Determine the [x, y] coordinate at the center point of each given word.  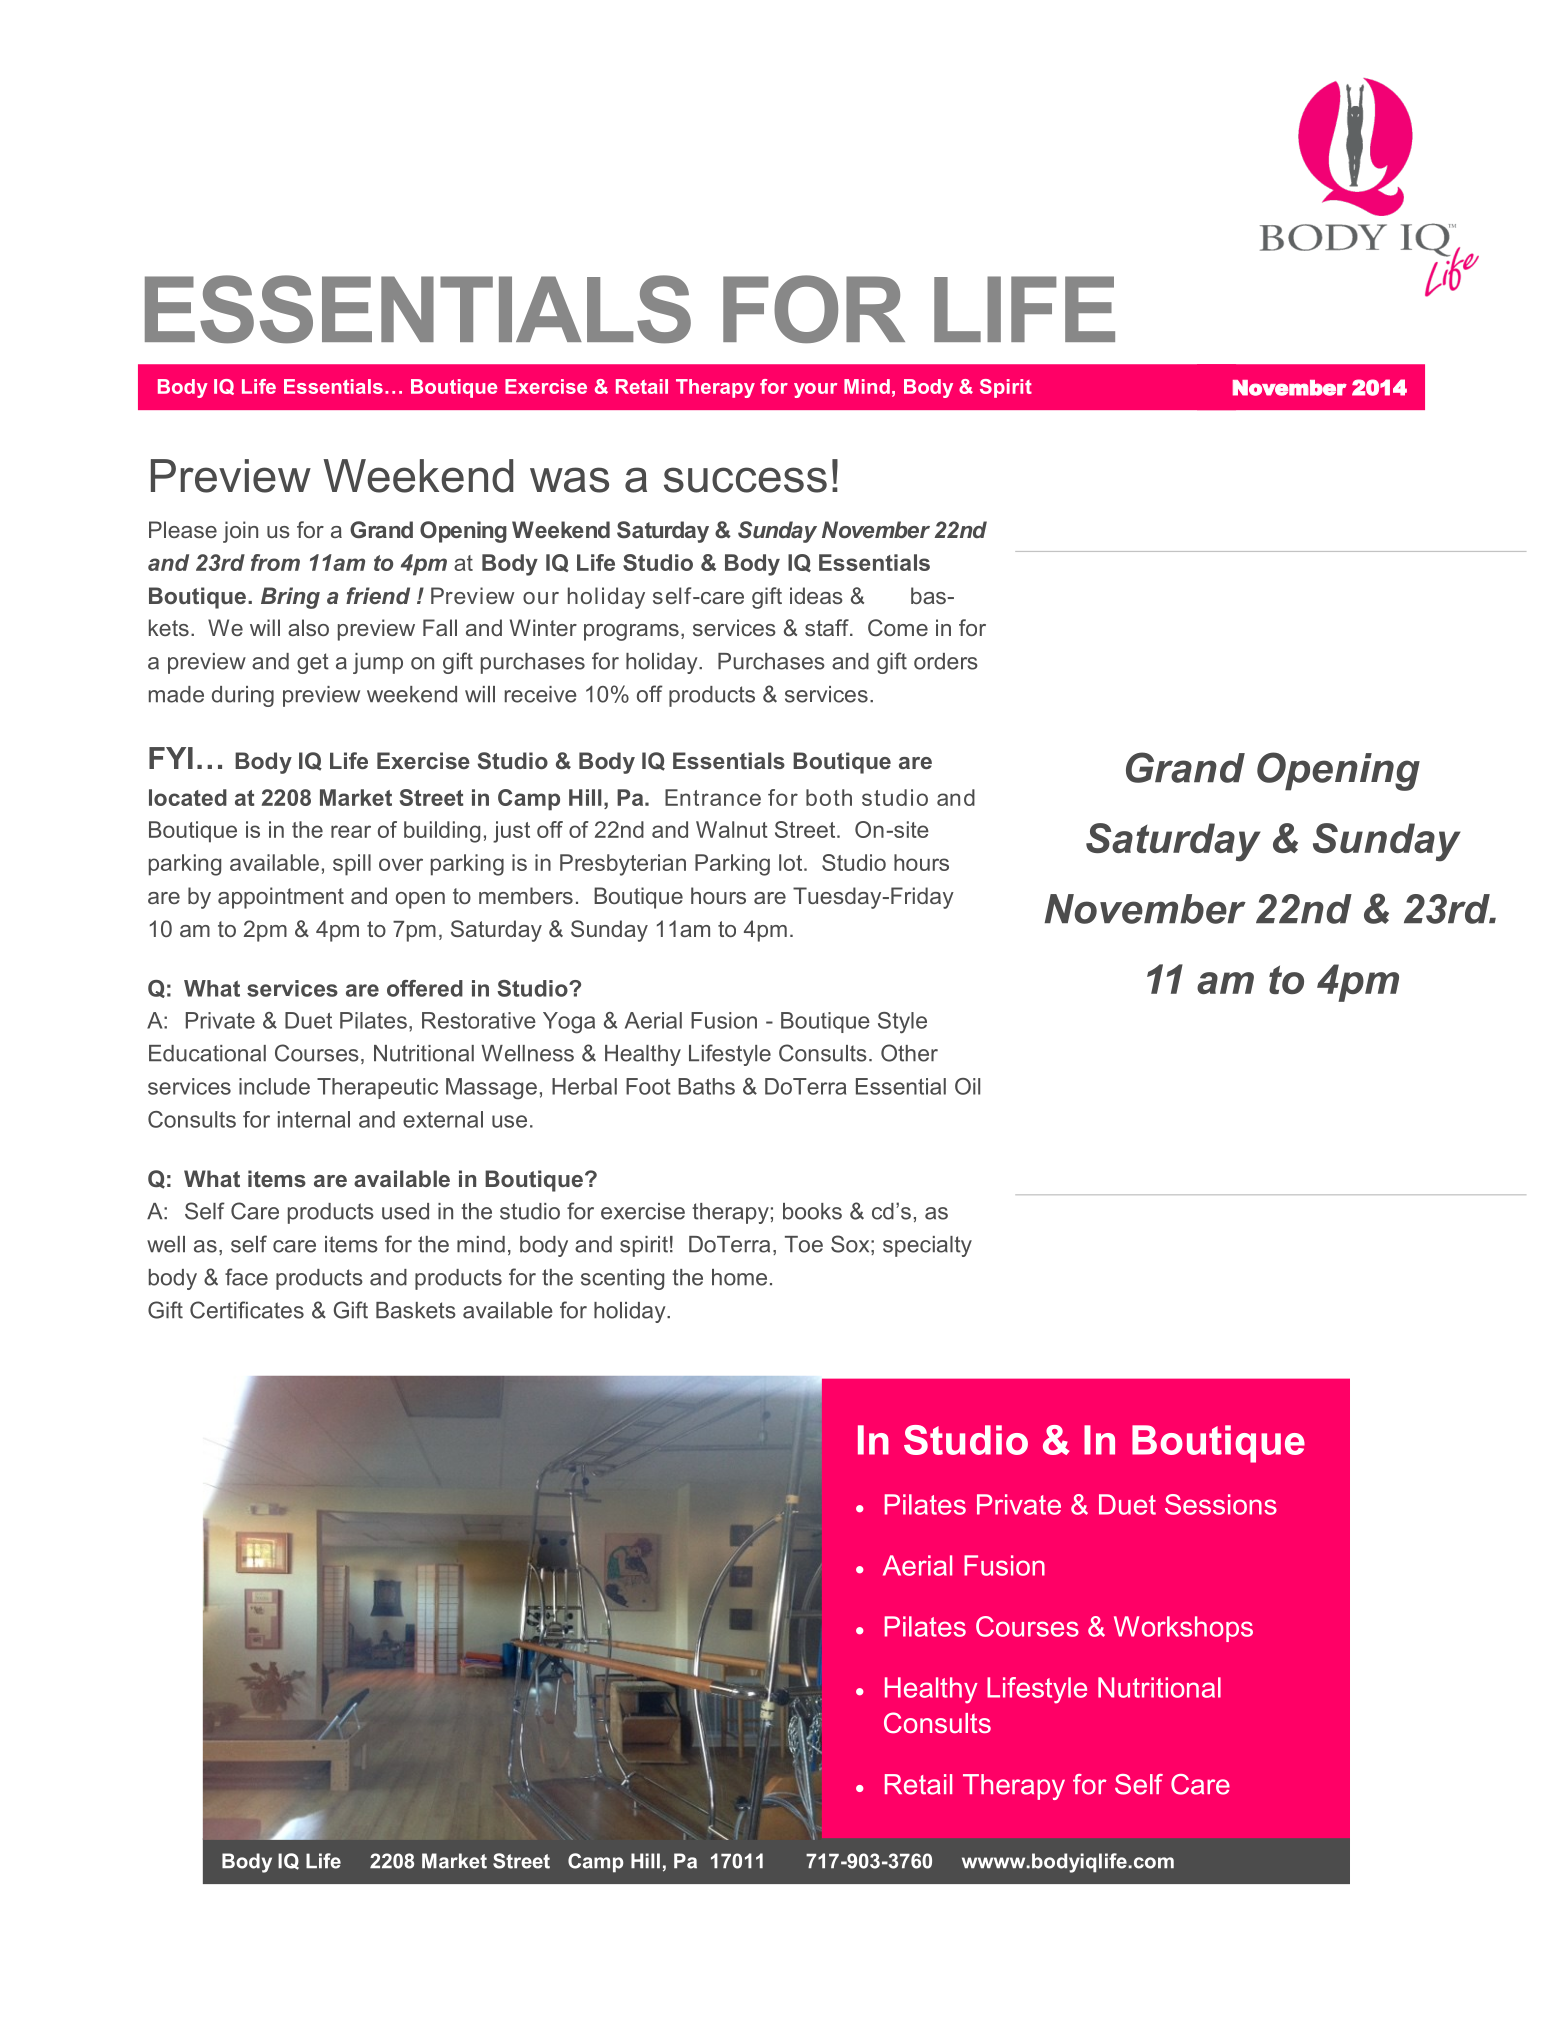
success [745, 480]
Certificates [247, 1310]
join [240, 532]
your [815, 390]
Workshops [1183, 1629]
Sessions [1221, 1504]
